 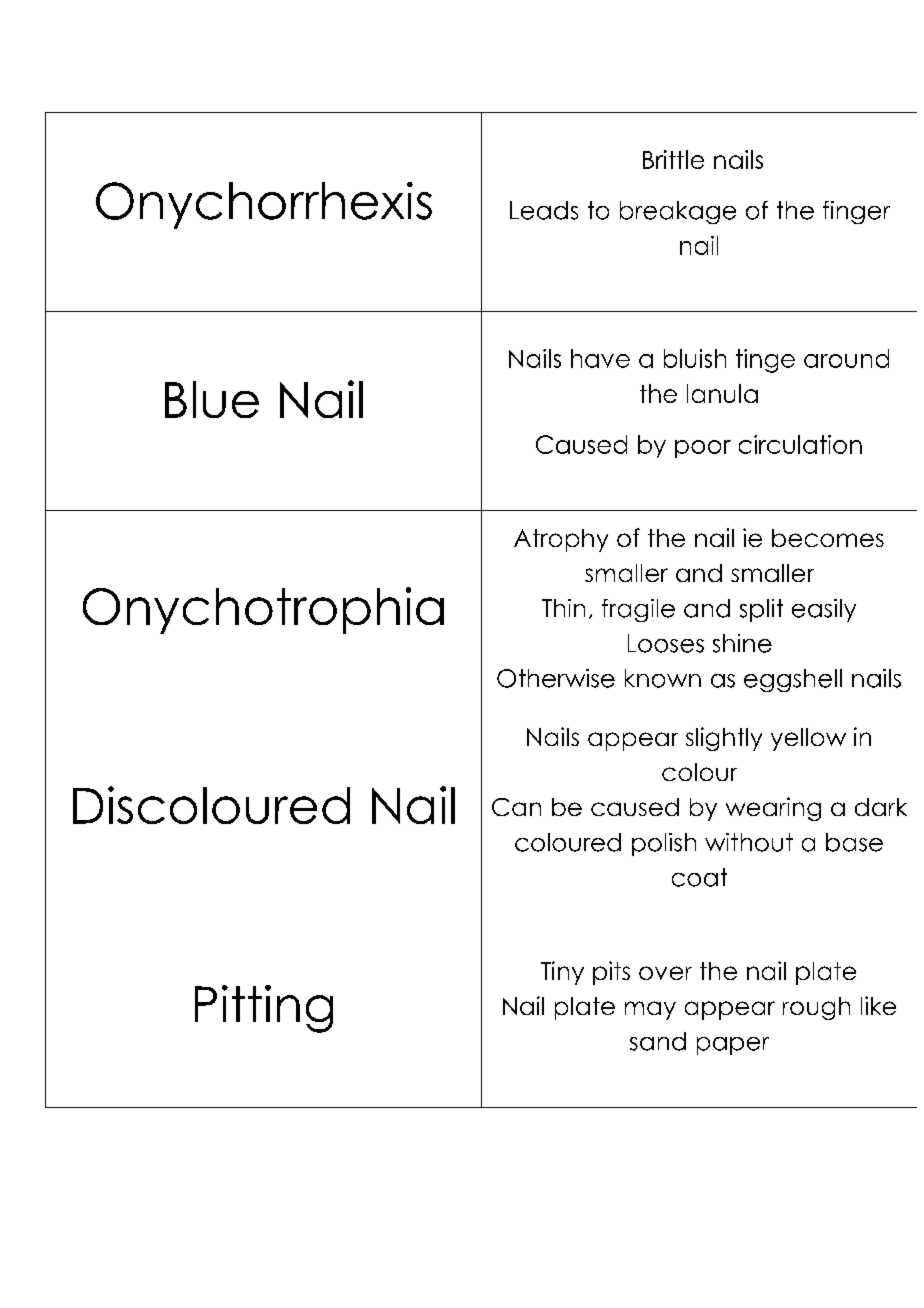 What do you see at coordinates (816, 1008) in the image?
I see `rough` at bounding box center [816, 1008].
